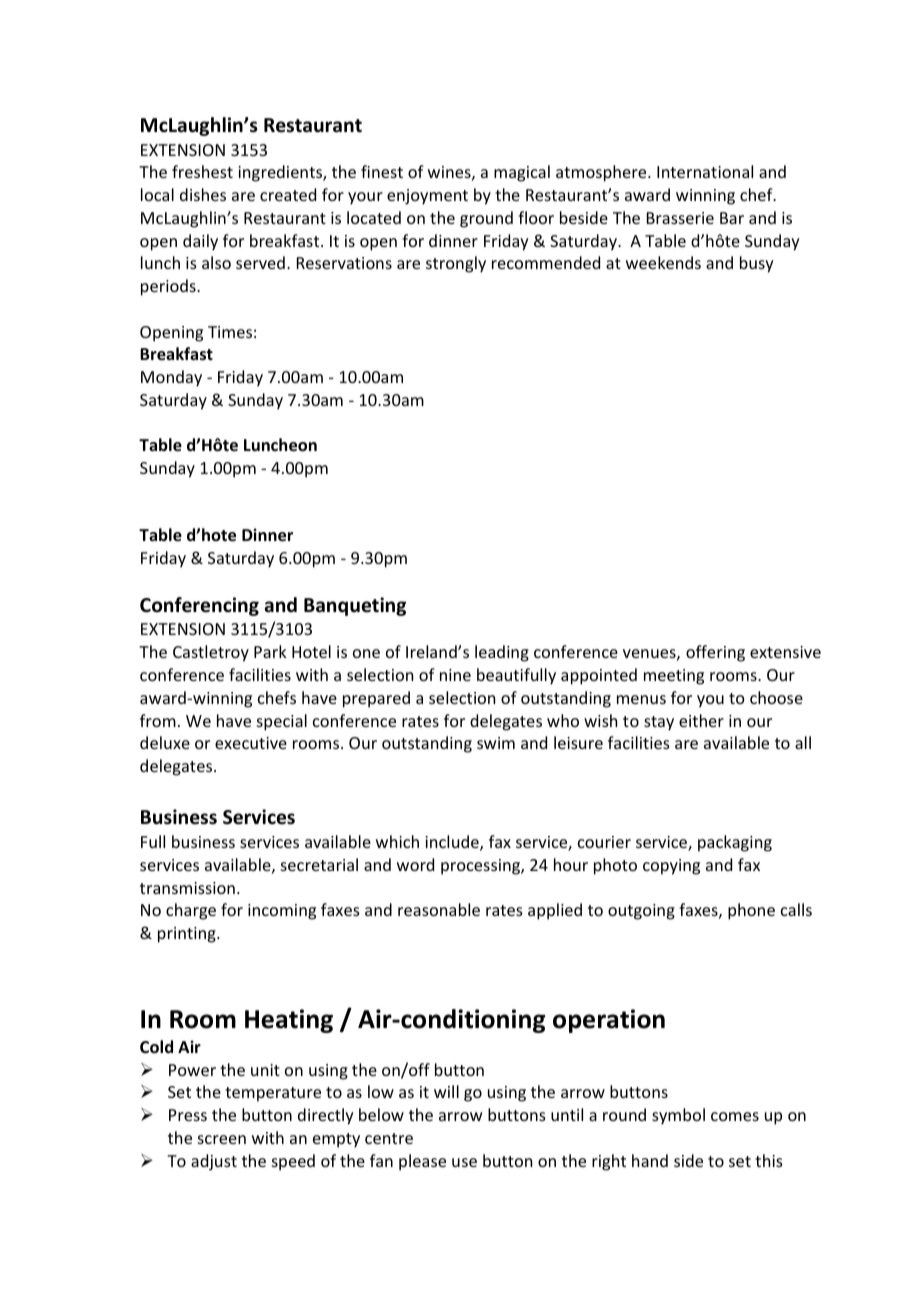  I want to click on comes, so click(735, 1116).
